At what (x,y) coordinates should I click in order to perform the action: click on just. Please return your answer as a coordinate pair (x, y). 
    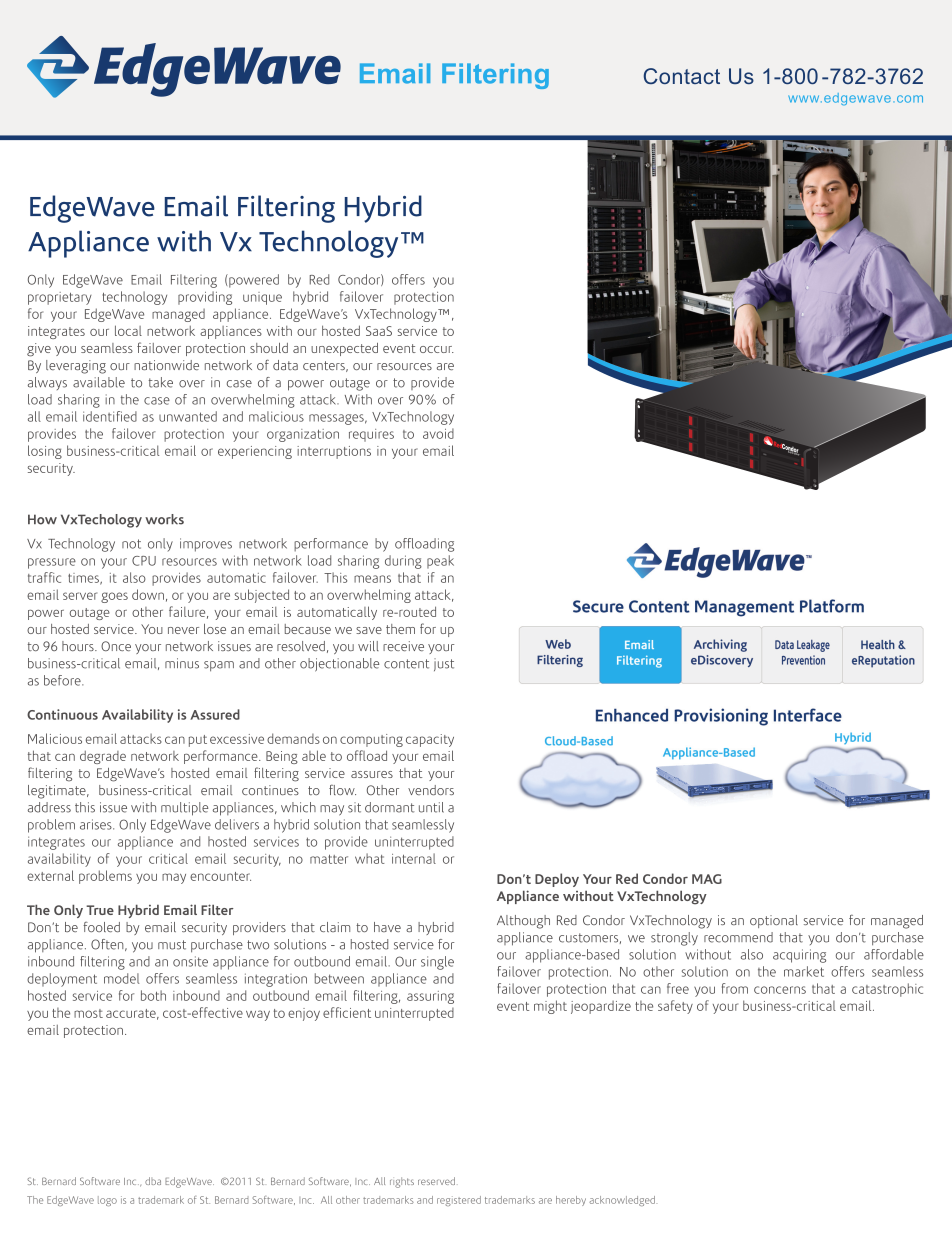
    Looking at the image, I should click on (444, 664).
